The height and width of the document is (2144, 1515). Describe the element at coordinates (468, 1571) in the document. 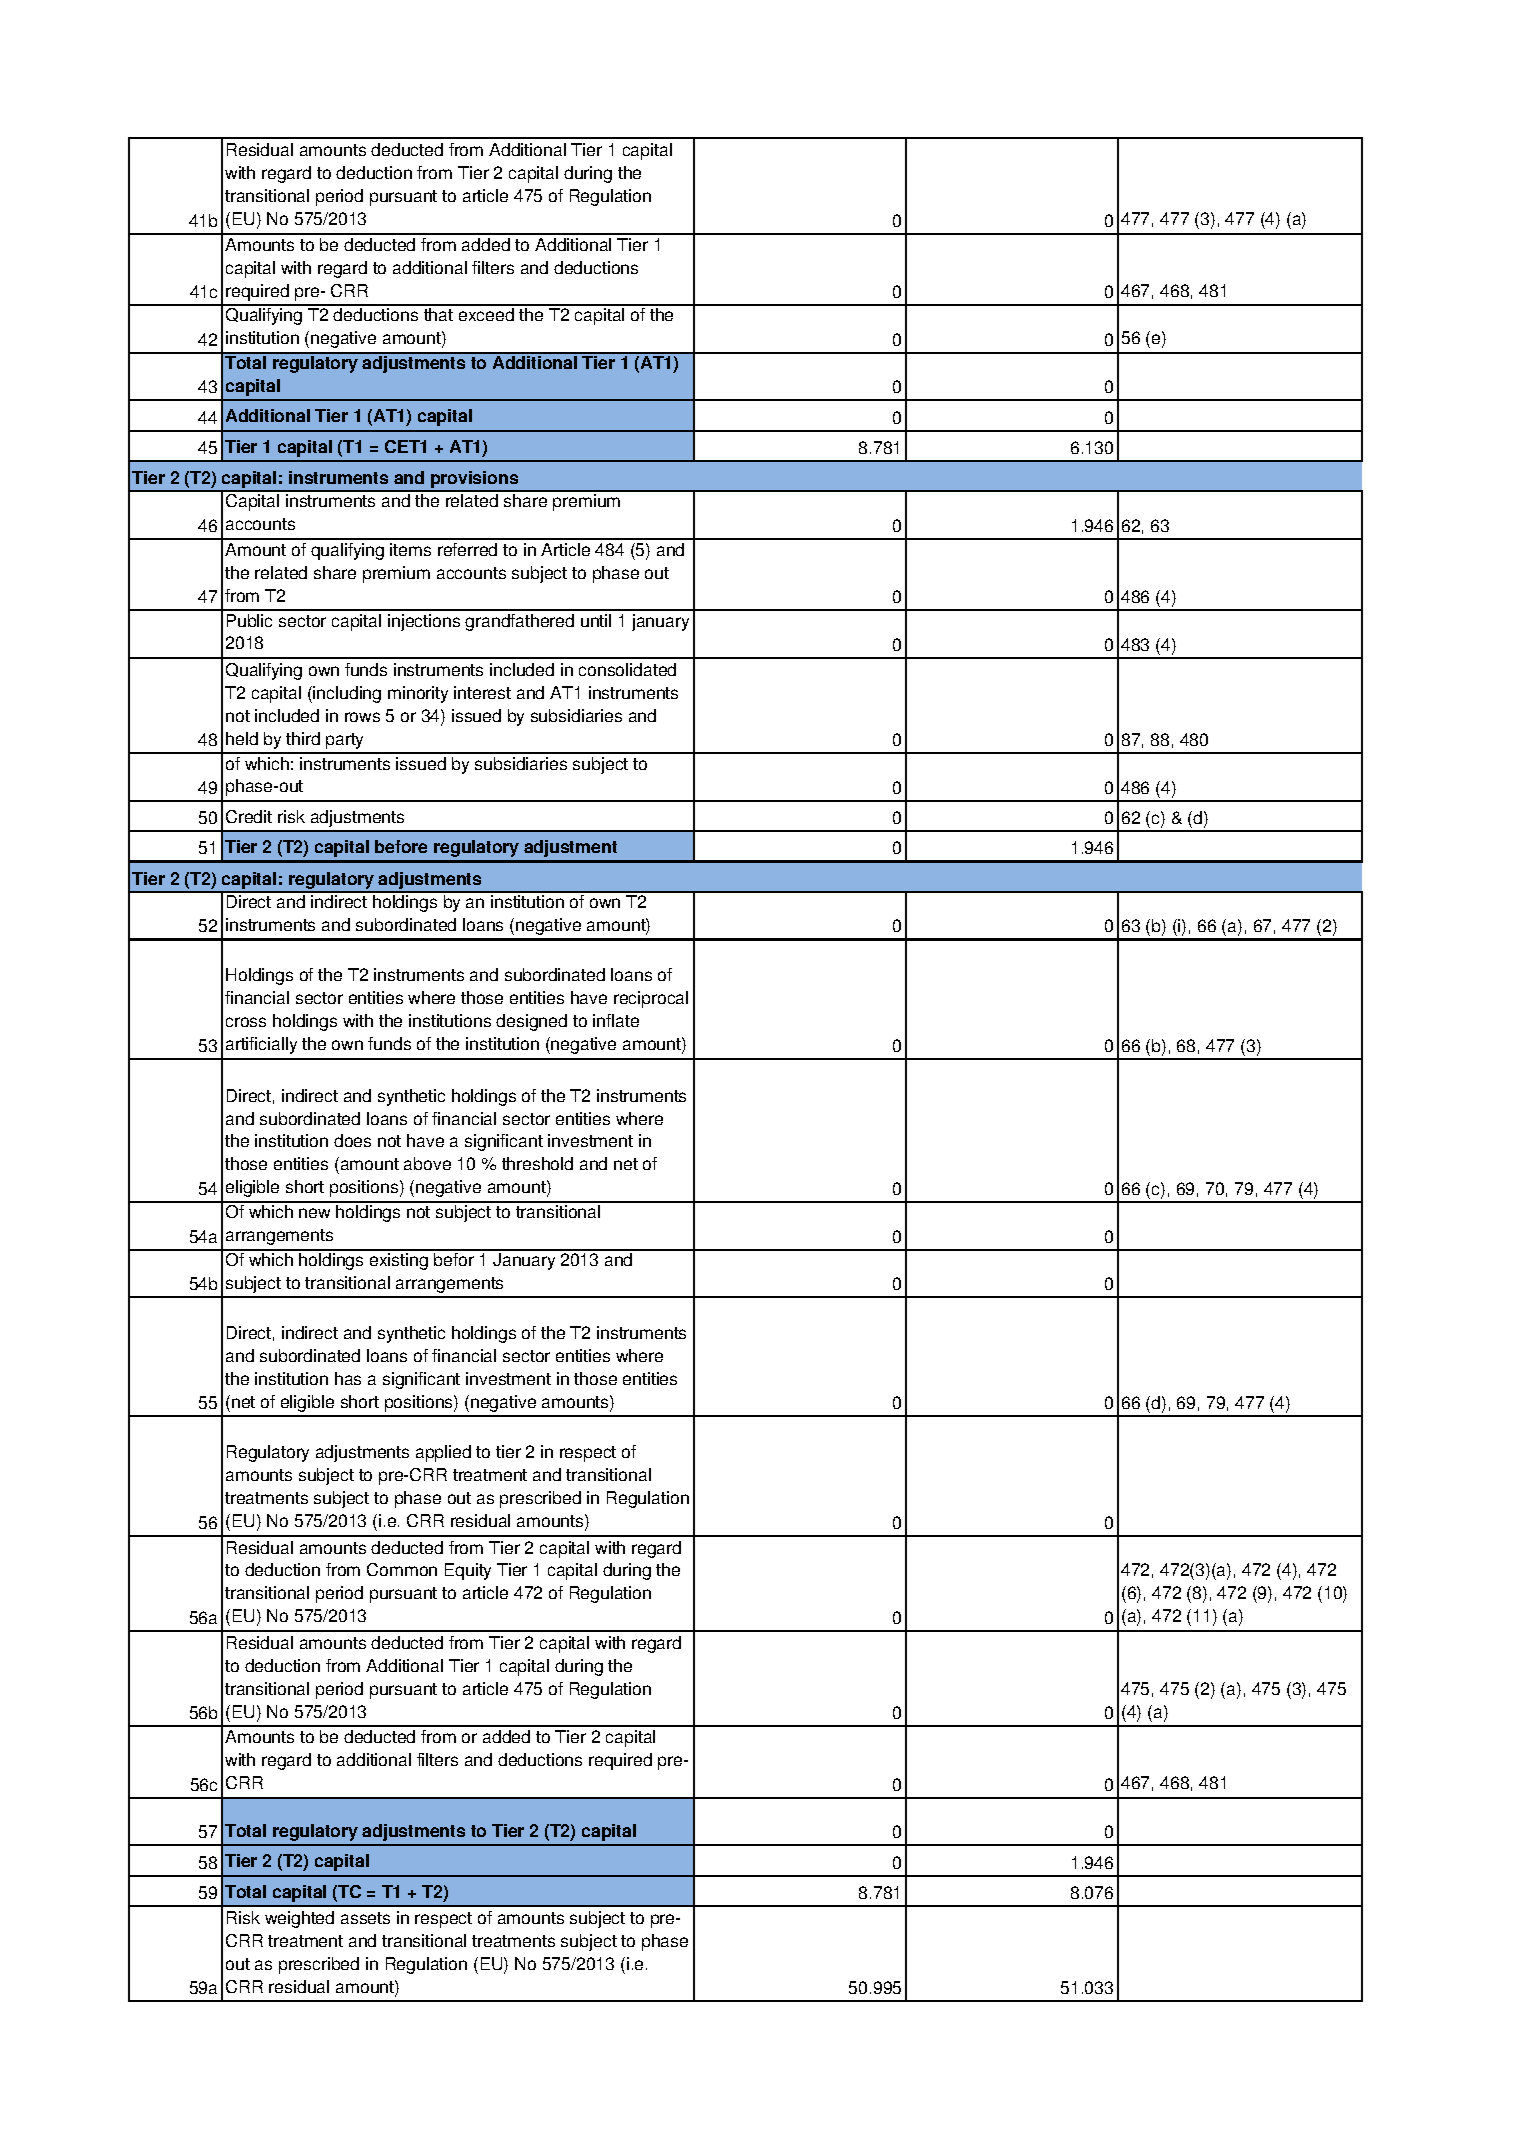

I see `Equity` at that location.
